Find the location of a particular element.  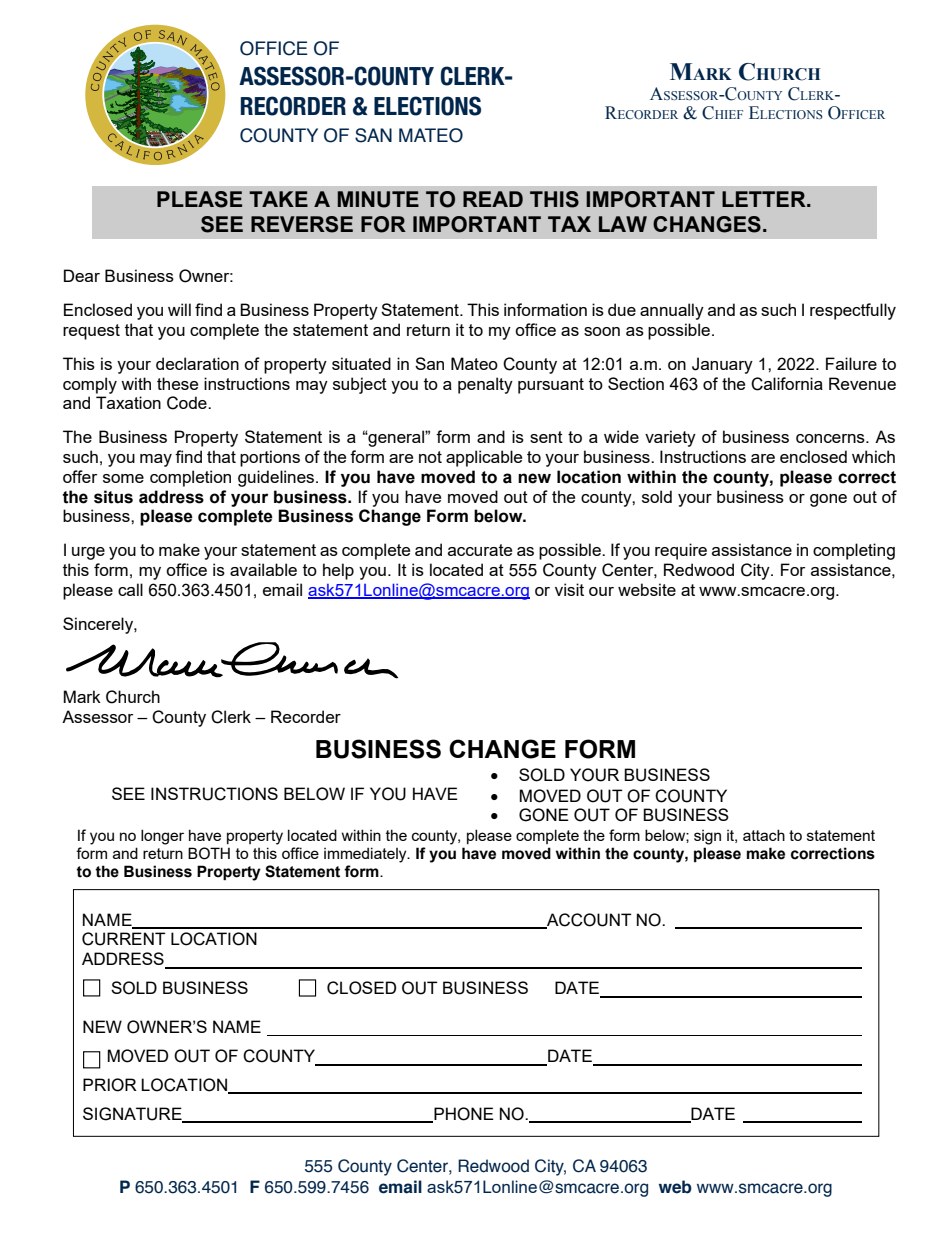

concerns is located at coordinates (831, 438).
